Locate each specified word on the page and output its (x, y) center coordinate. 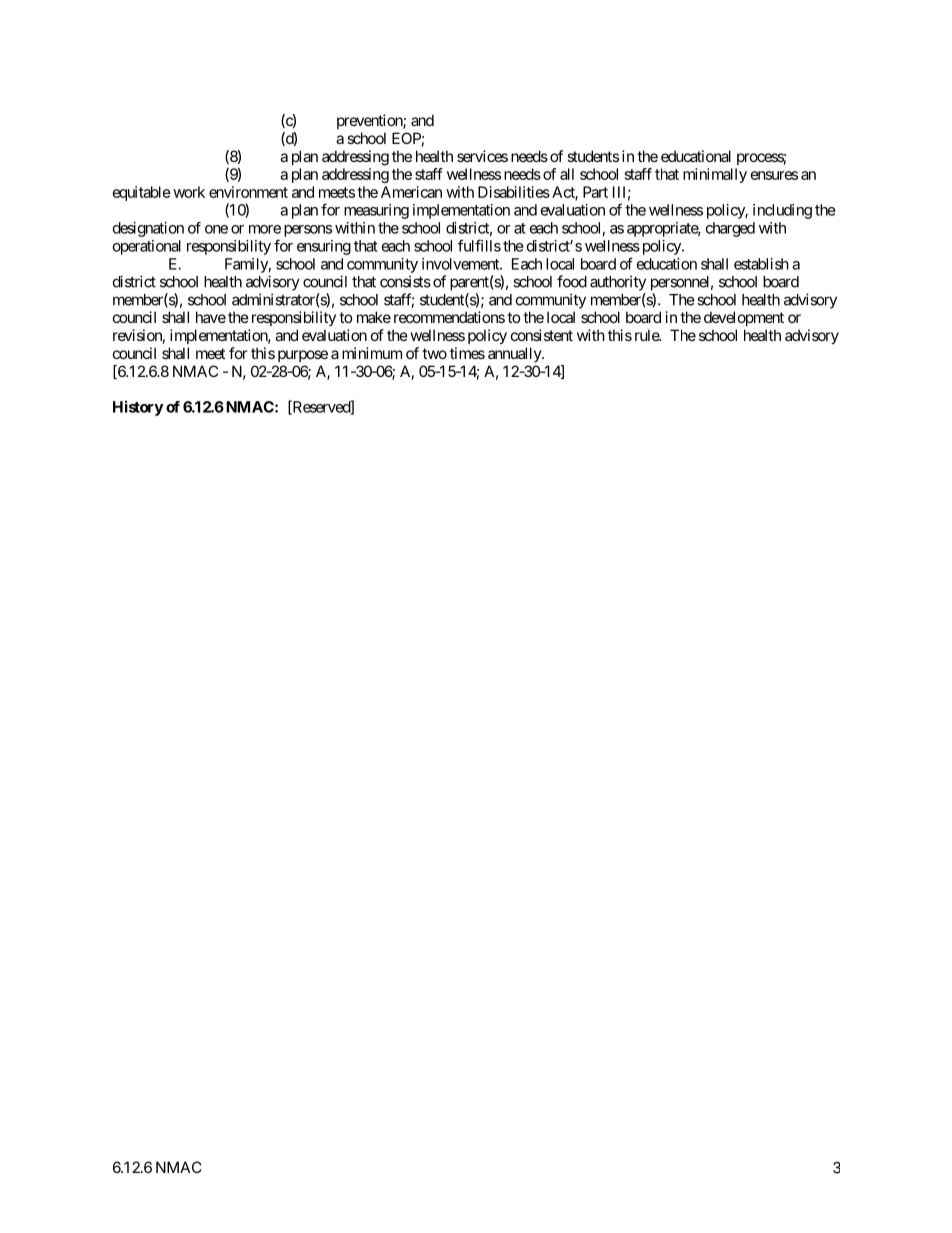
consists (405, 281)
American (411, 192)
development (744, 318)
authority (618, 283)
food (572, 281)
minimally (715, 175)
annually (515, 354)
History (138, 408)
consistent (542, 335)
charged (730, 229)
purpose (303, 356)
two (434, 353)
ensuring (324, 247)
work (189, 192)
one (216, 229)
